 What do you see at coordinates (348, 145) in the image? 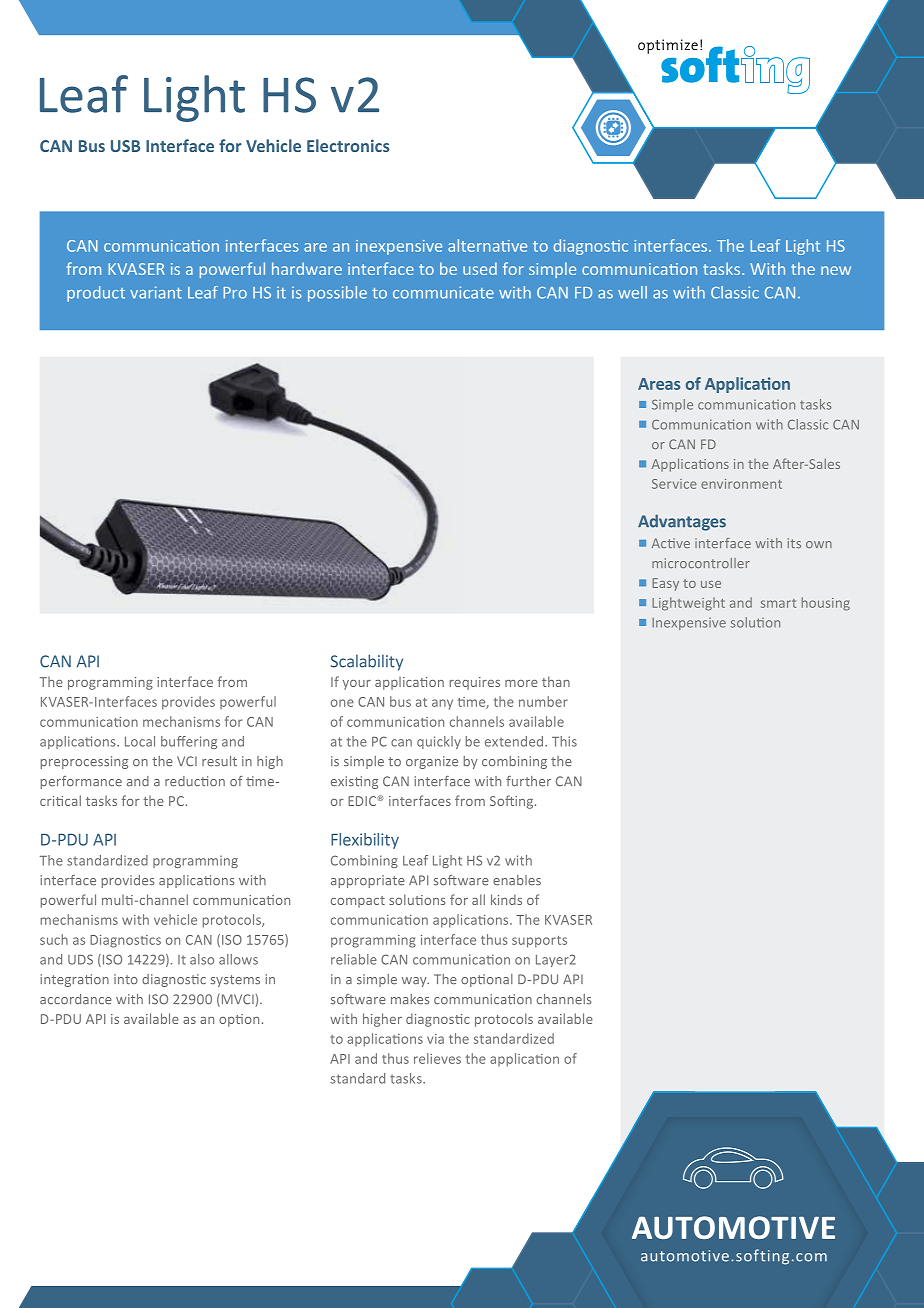
I see `Electronics` at bounding box center [348, 145].
